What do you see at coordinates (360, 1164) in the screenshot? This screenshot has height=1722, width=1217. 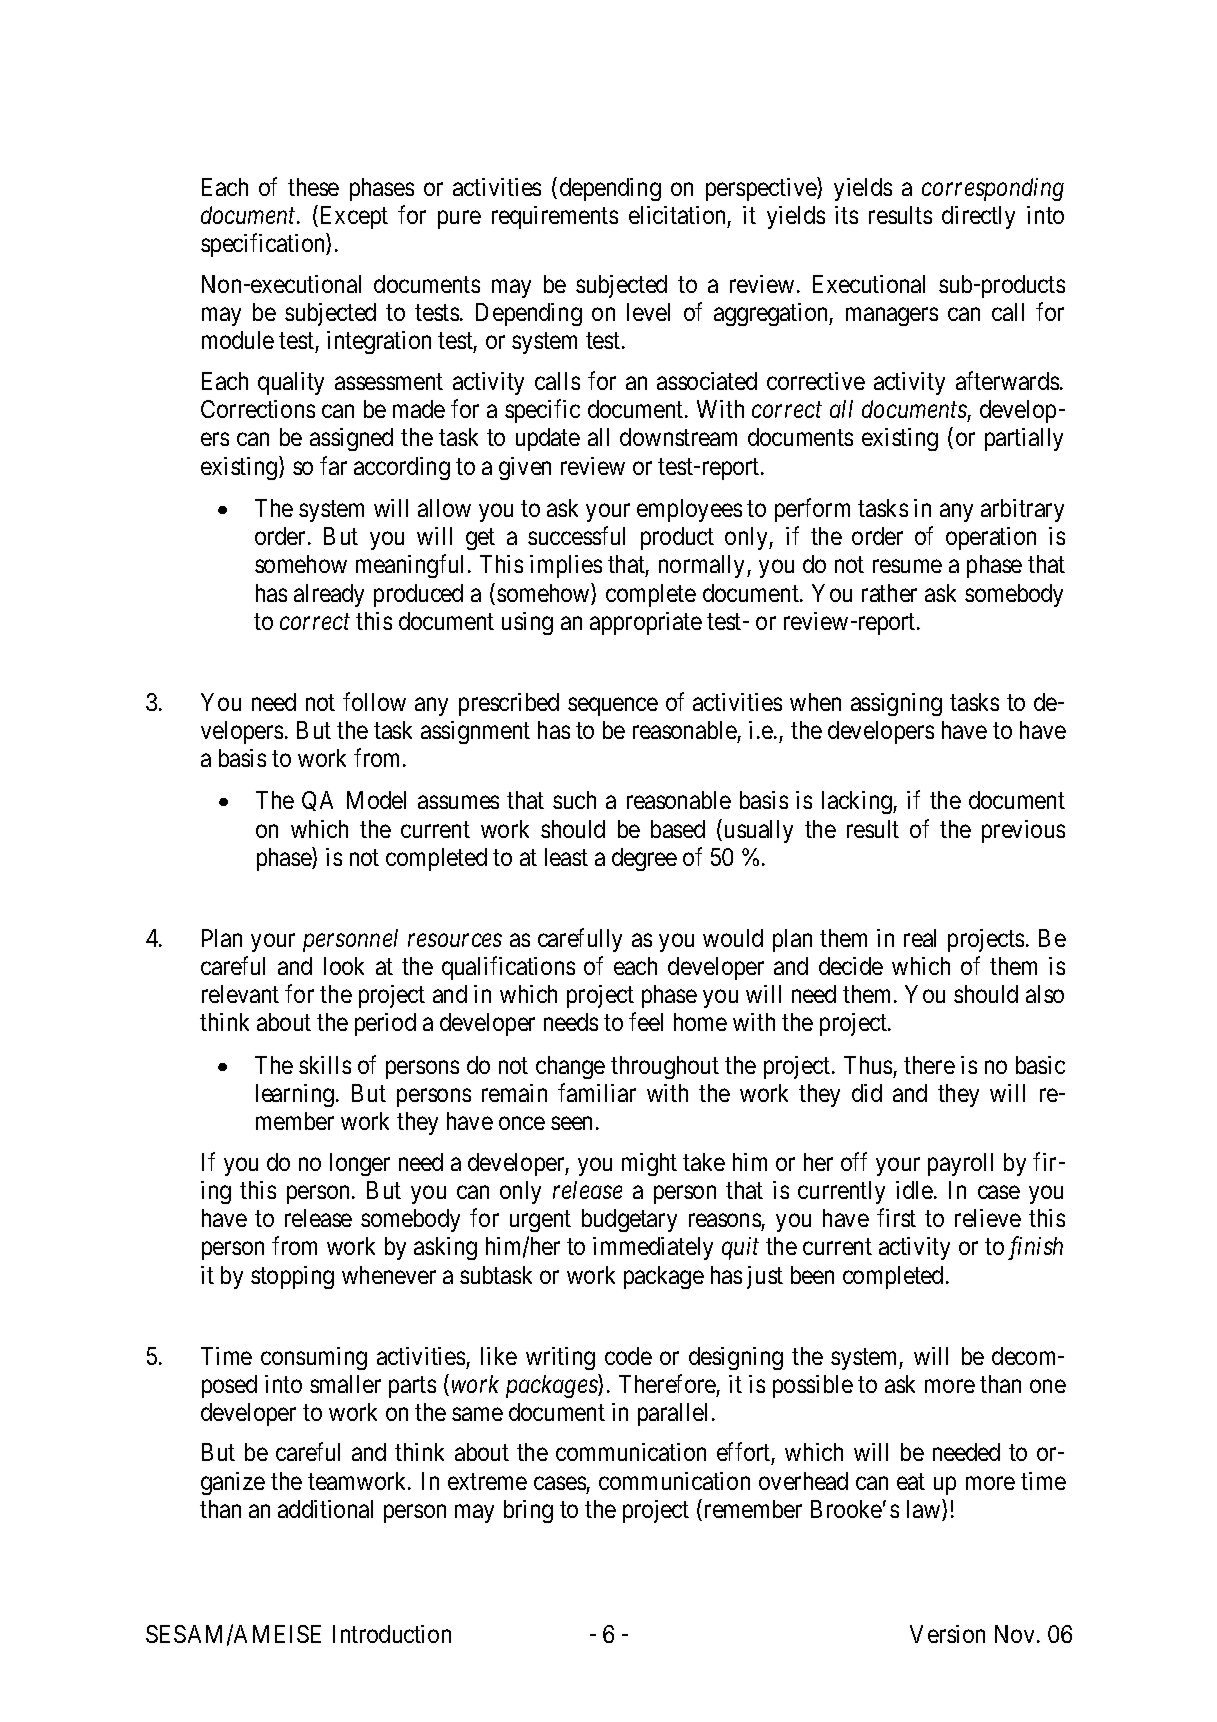 I see `longer` at bounding box center [360, 1164].
